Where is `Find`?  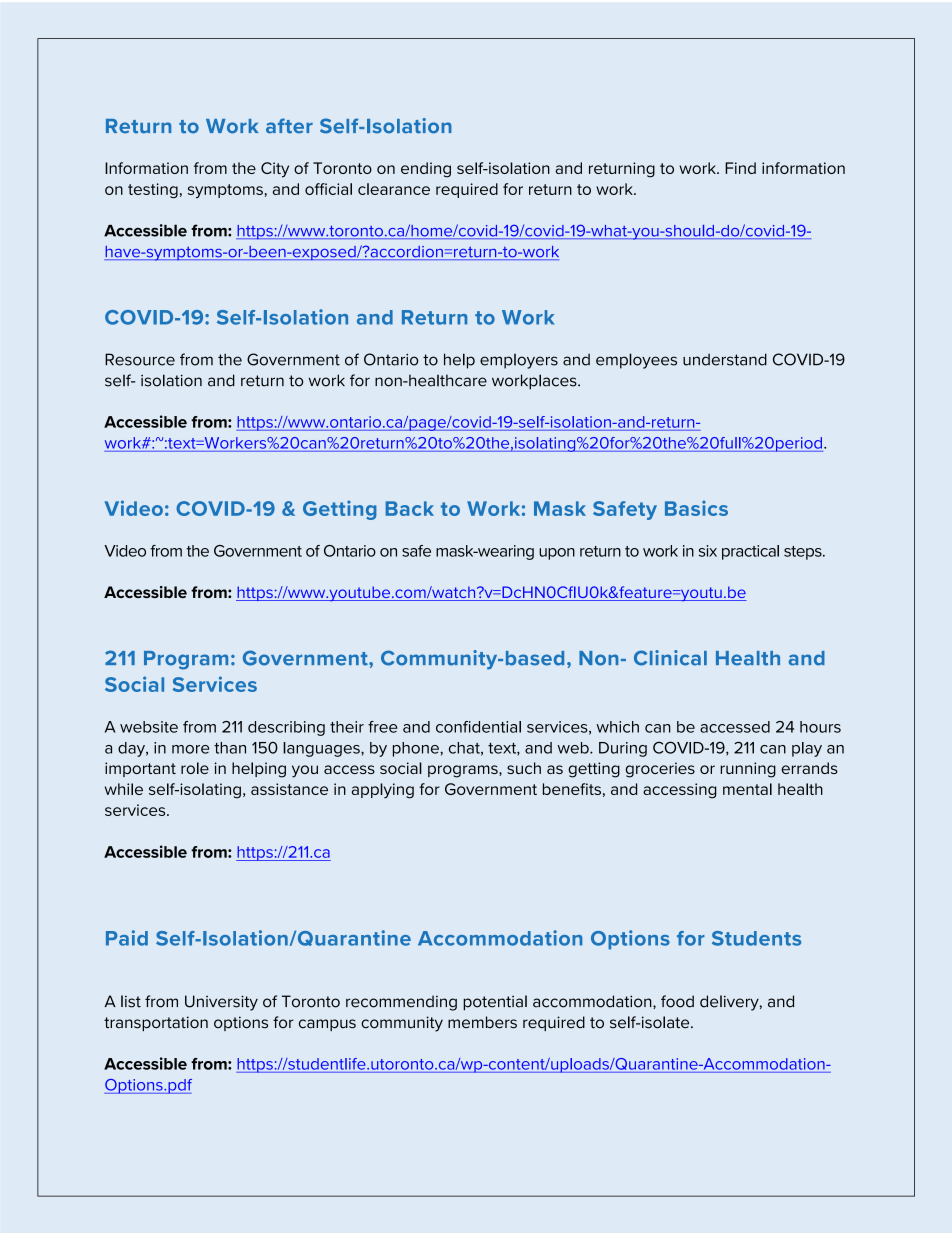 Find is located at coordinates (740, 168).
